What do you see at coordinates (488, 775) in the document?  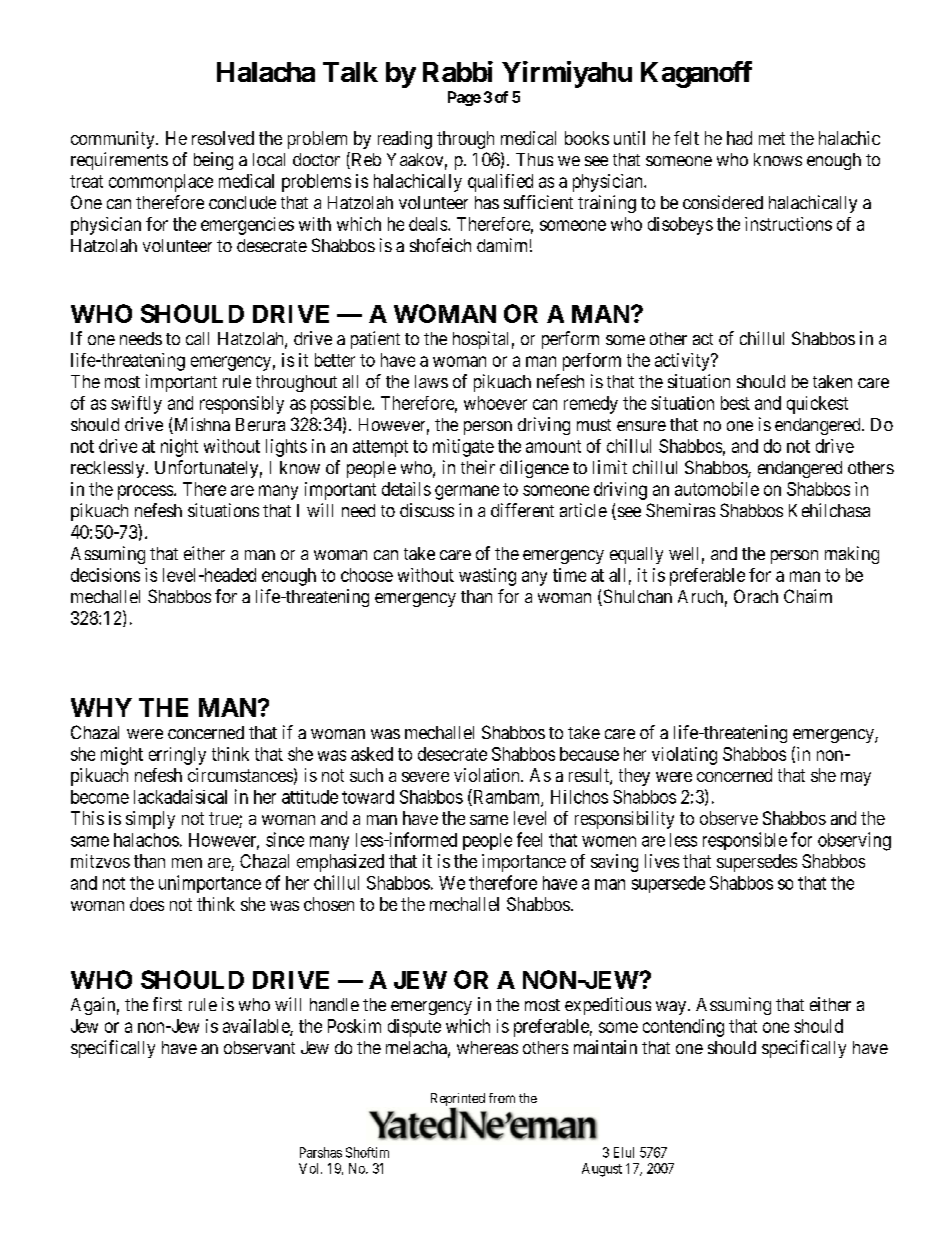 I see `violation` at bounding box center [488, 775].
